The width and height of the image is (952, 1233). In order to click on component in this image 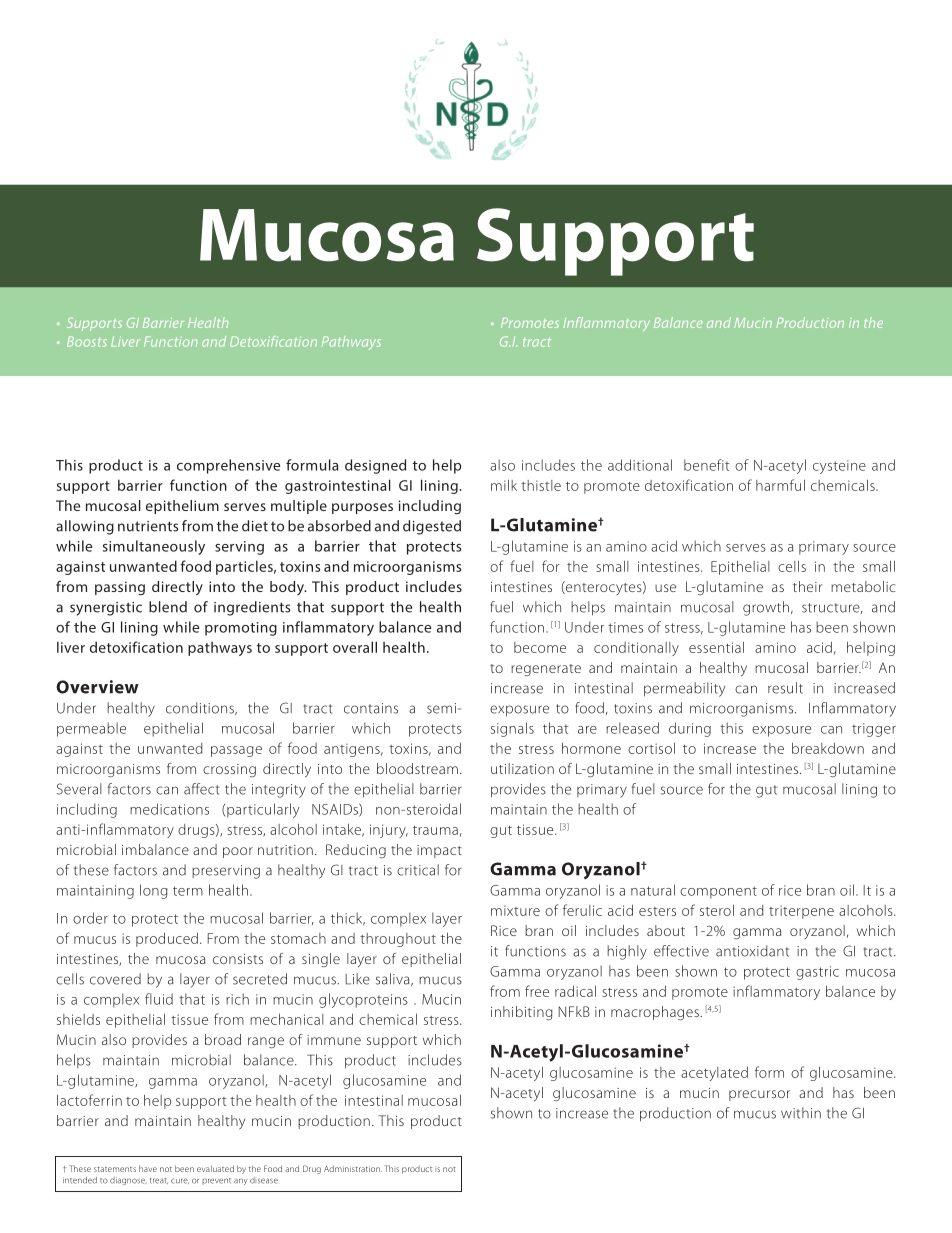, I will do `click(718, 892)`.
